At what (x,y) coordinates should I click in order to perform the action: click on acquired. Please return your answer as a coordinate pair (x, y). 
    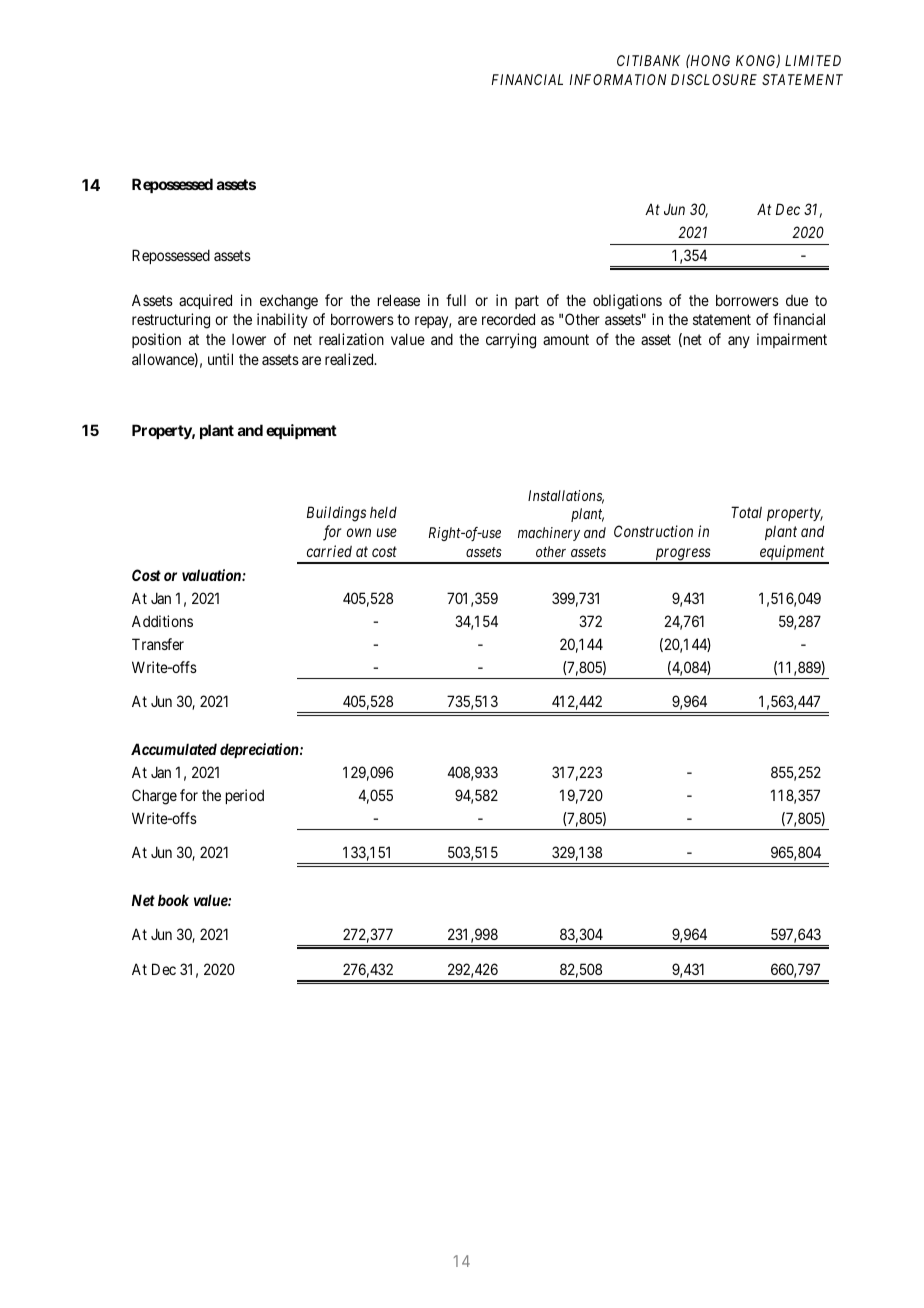
    Looking at the image, I should click on (205, 301).
